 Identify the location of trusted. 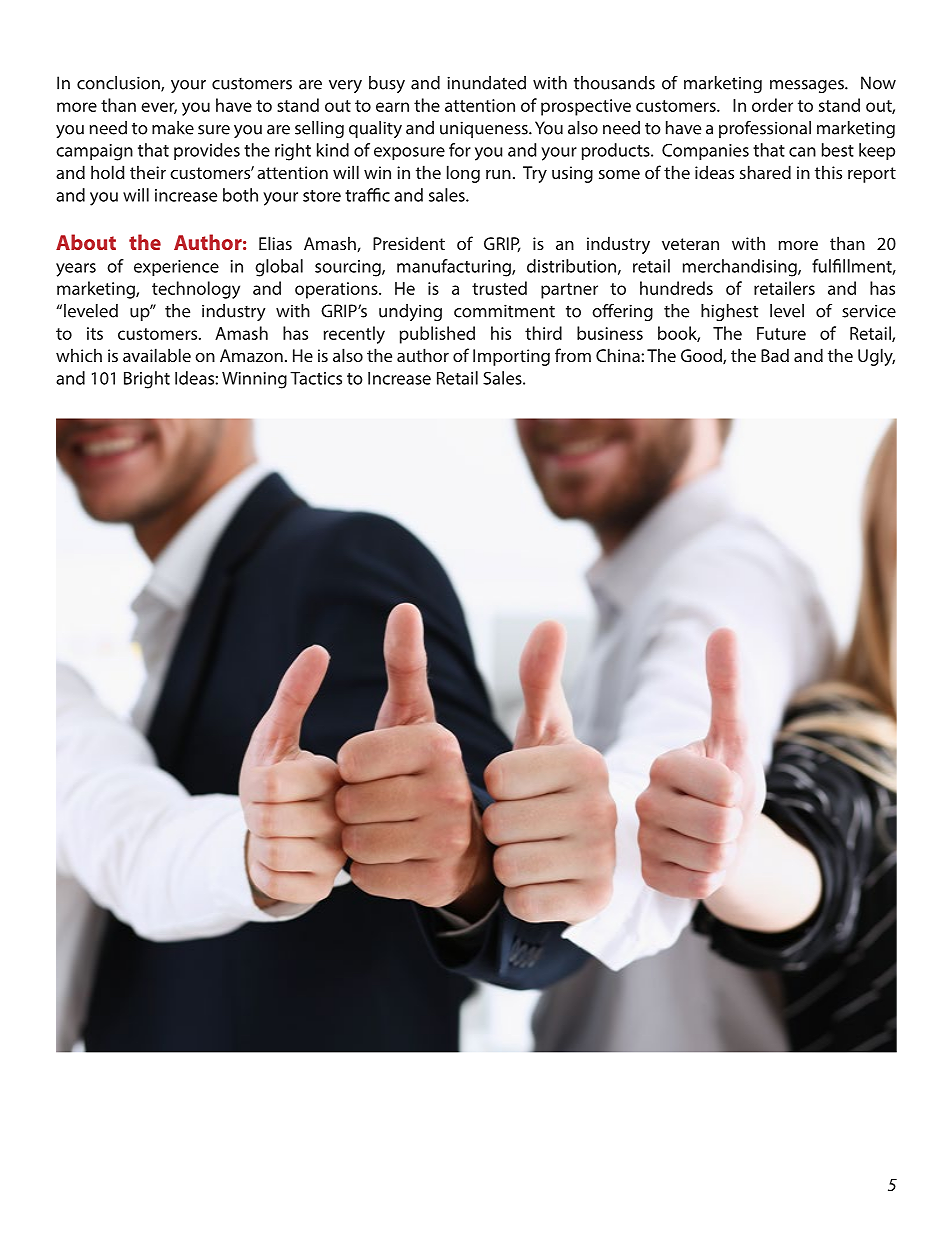
(499, 288).
